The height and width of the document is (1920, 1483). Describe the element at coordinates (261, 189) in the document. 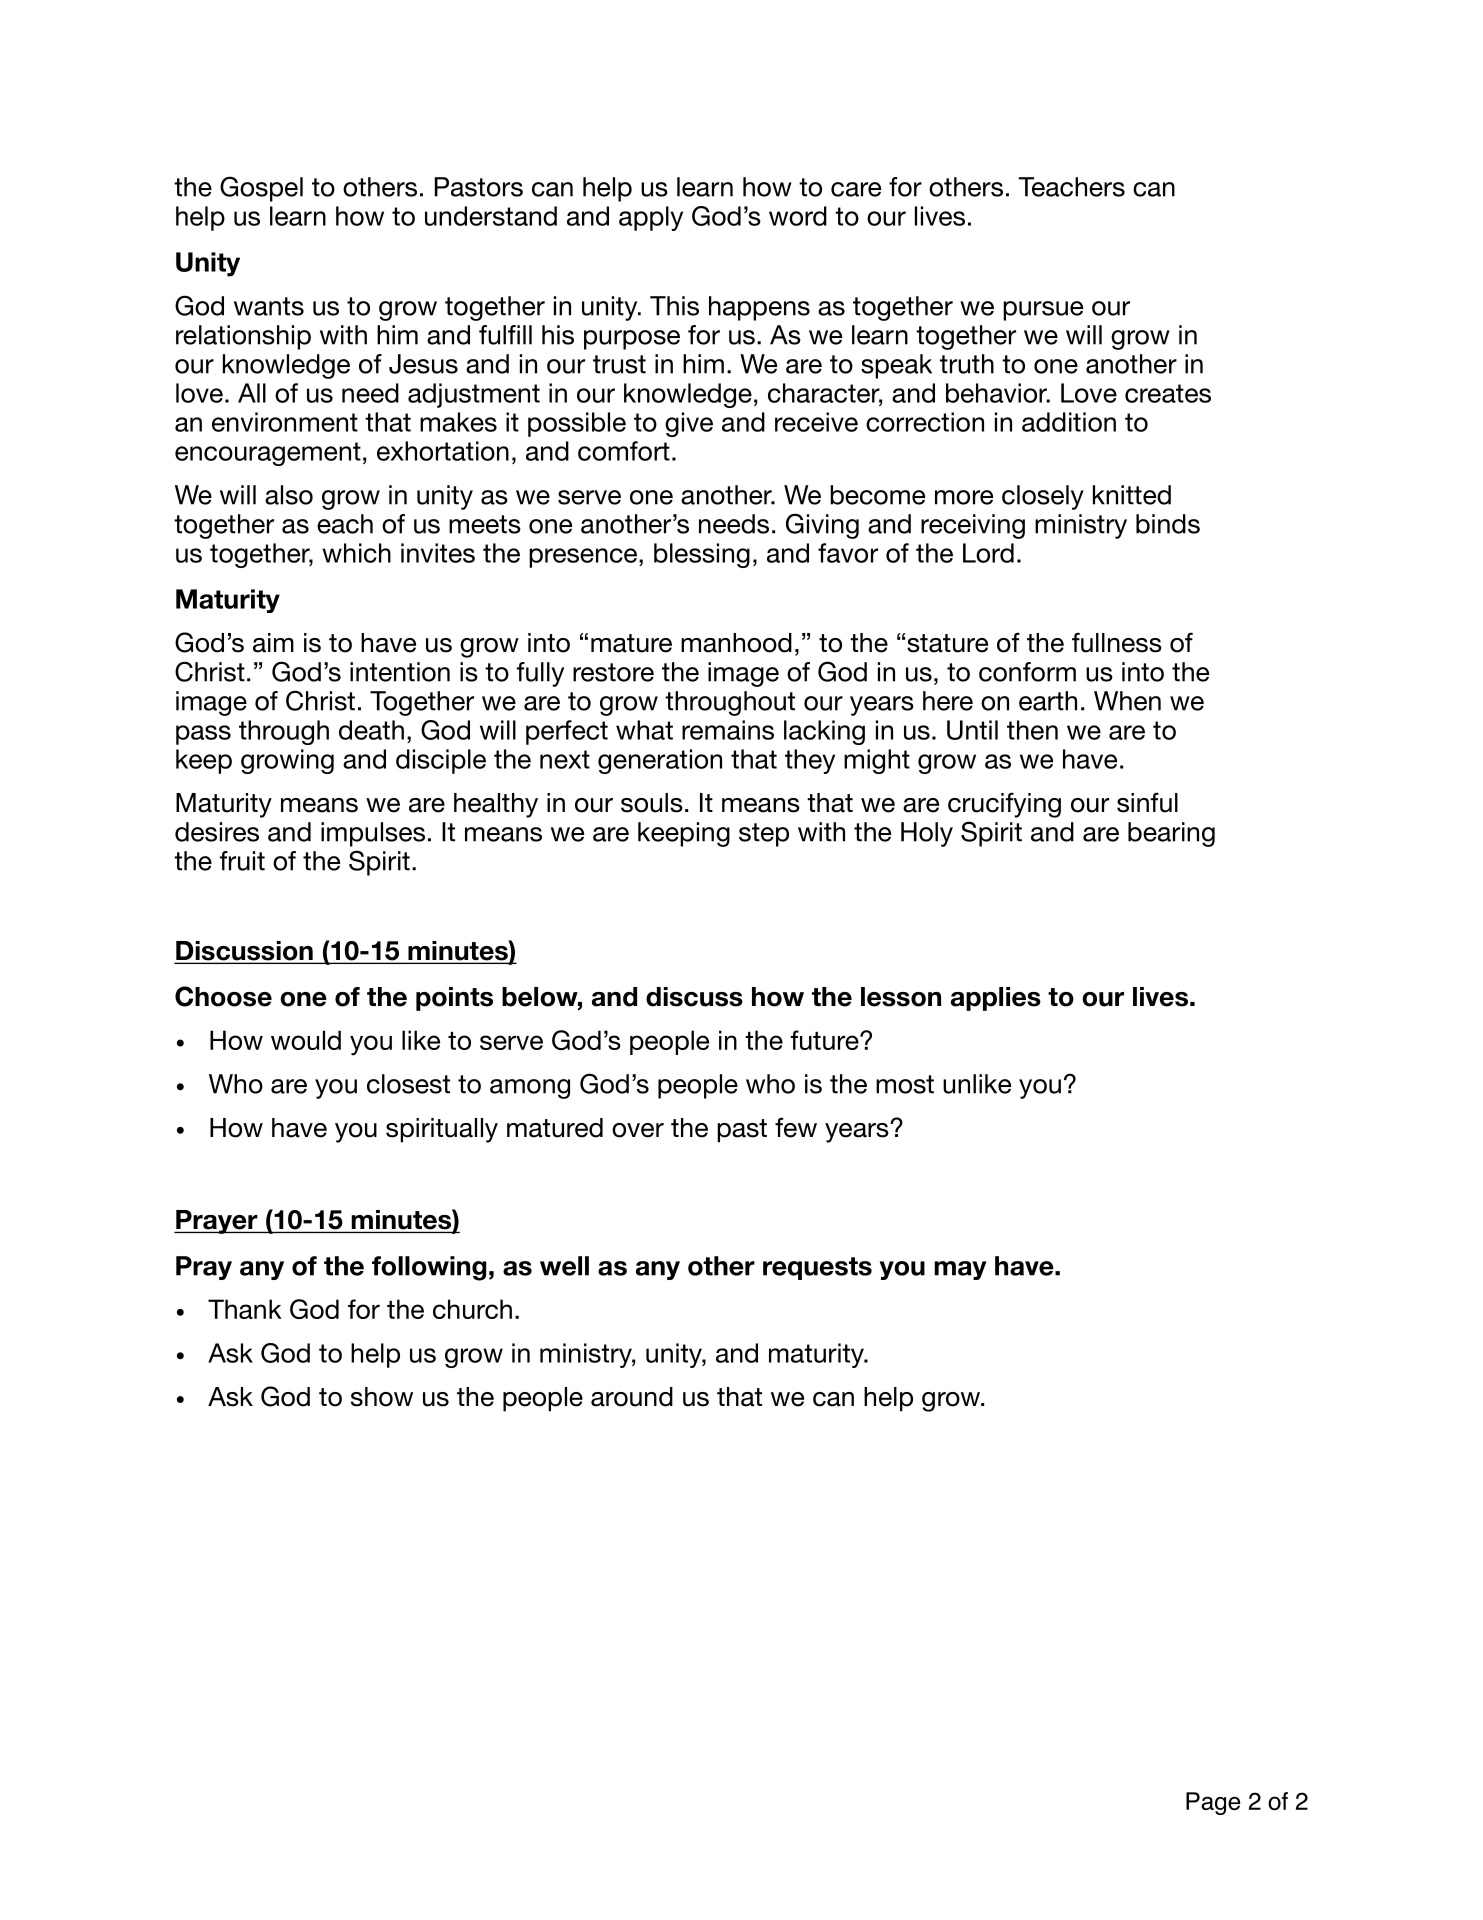

I see `Gospel` at that location.
